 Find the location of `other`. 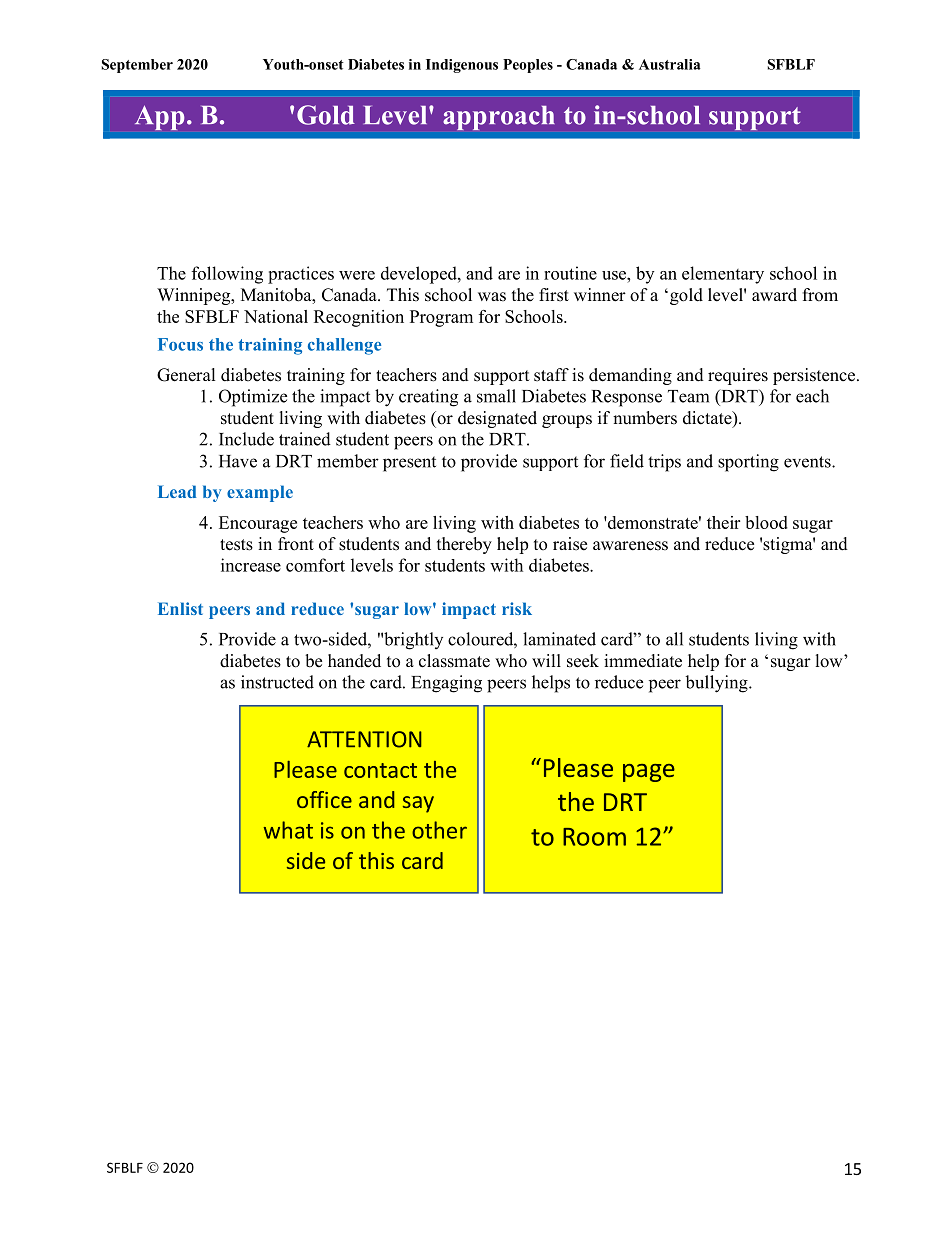

other is located at coordinates (439, 830).
